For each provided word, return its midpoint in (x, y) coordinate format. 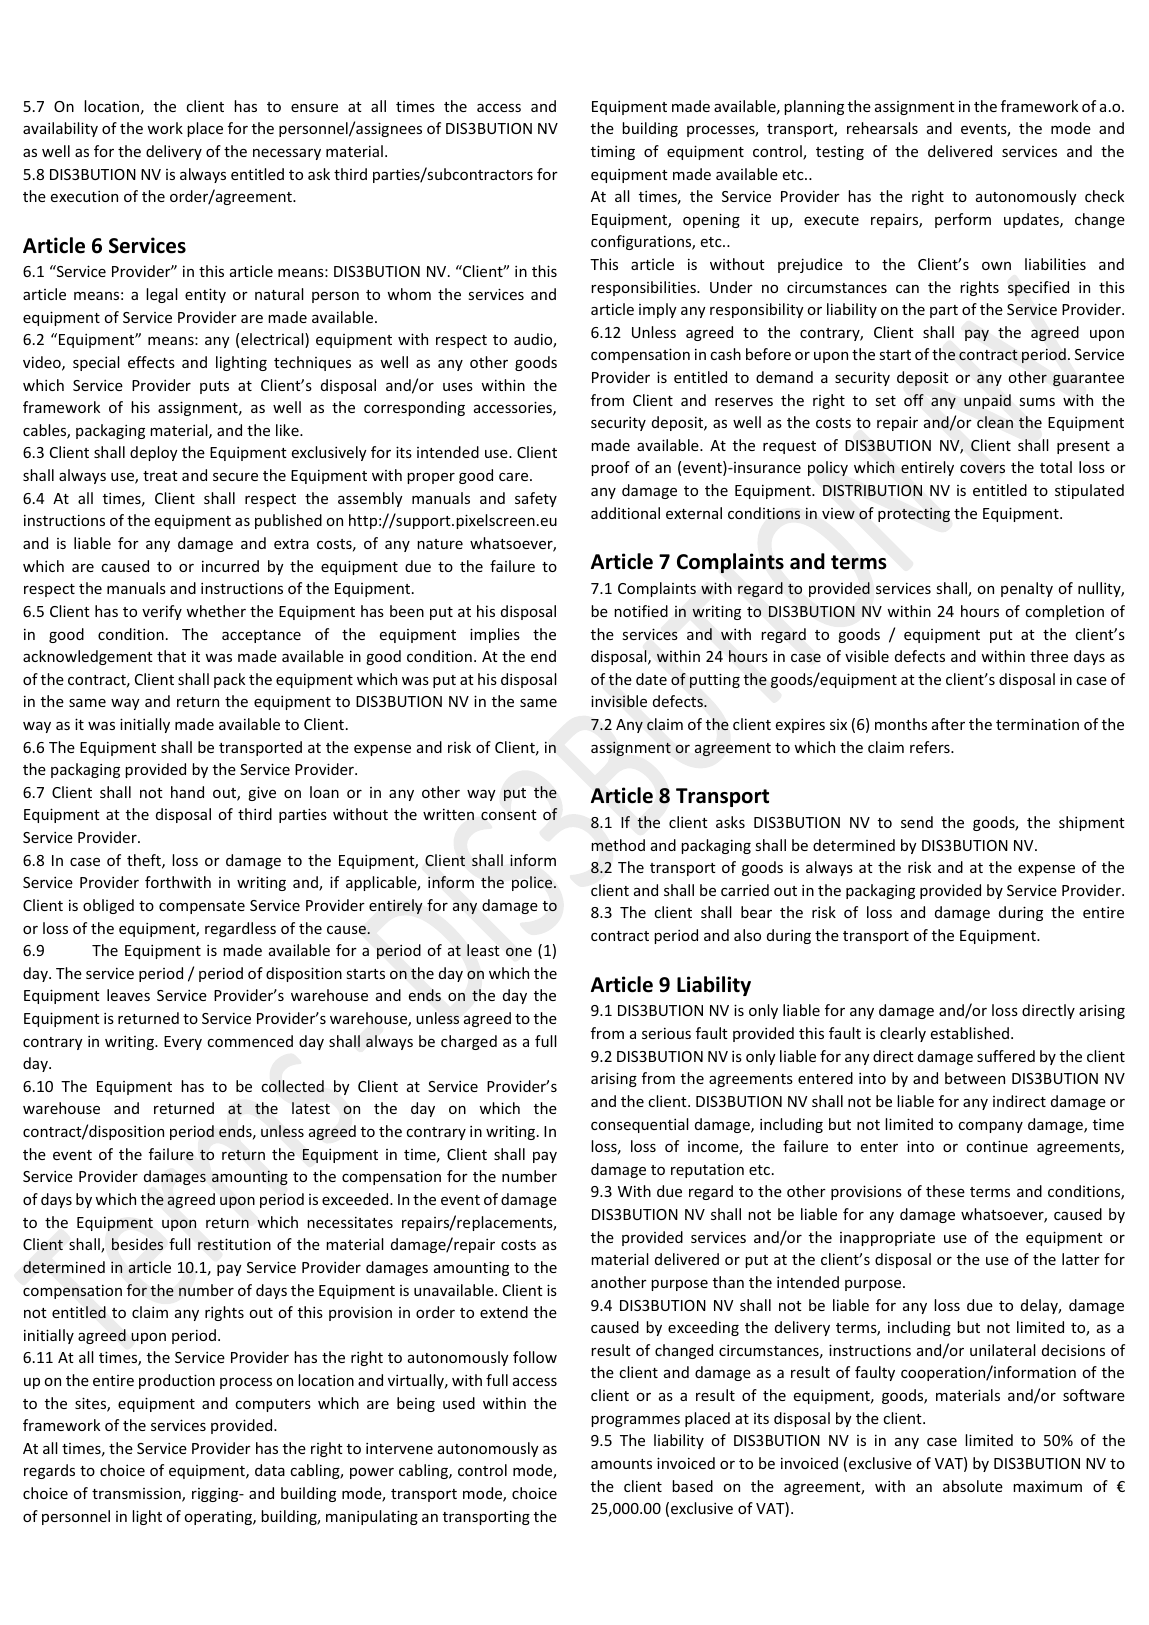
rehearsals (882, 128)
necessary (287, 154)
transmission (137, 1494)
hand (187, 792)
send (917, 822)
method (618, 845)
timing (613, 152)
